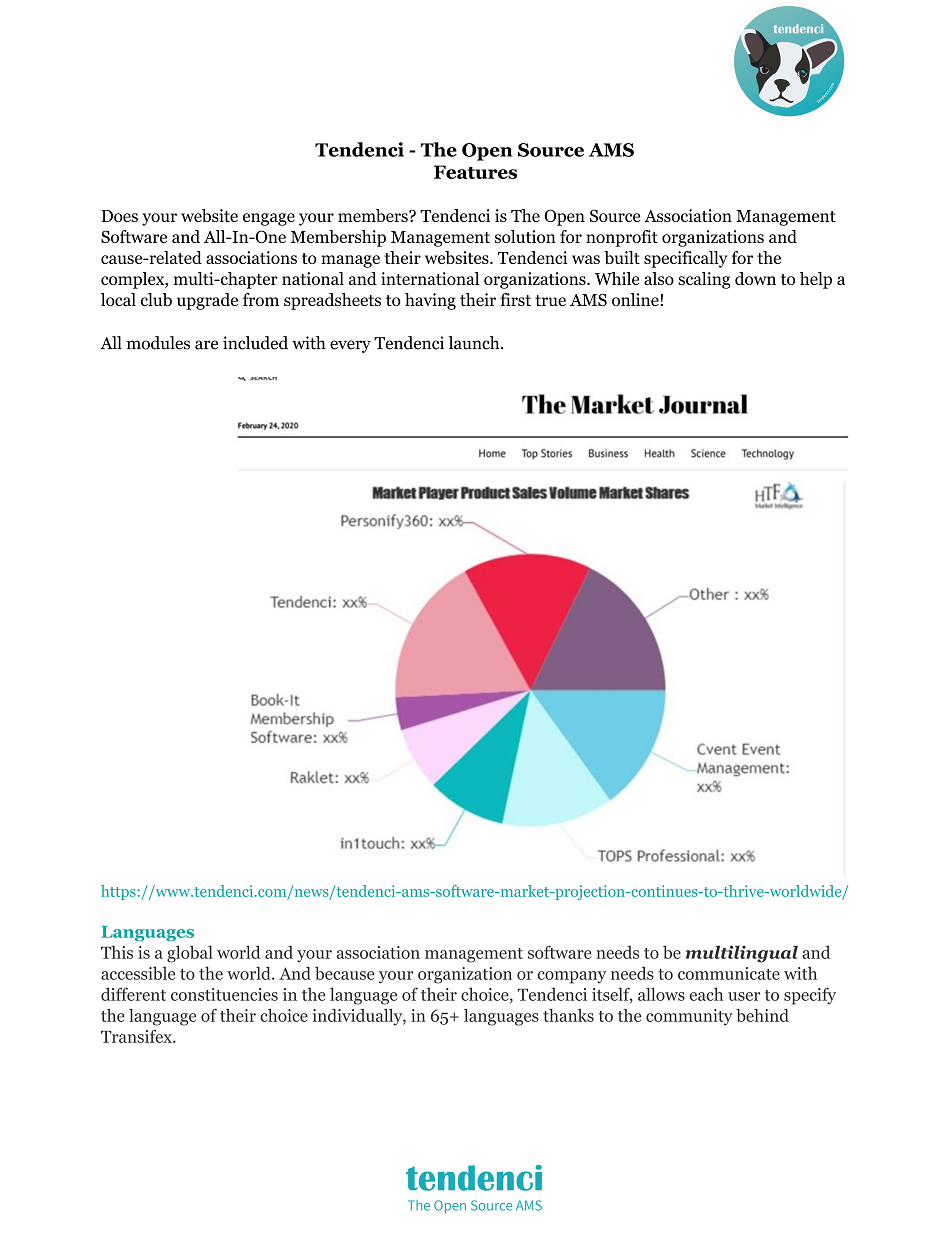 Image resolution: width=952 pixels, height=1233 pixels. I want to click on Features, so click(475, 172).
